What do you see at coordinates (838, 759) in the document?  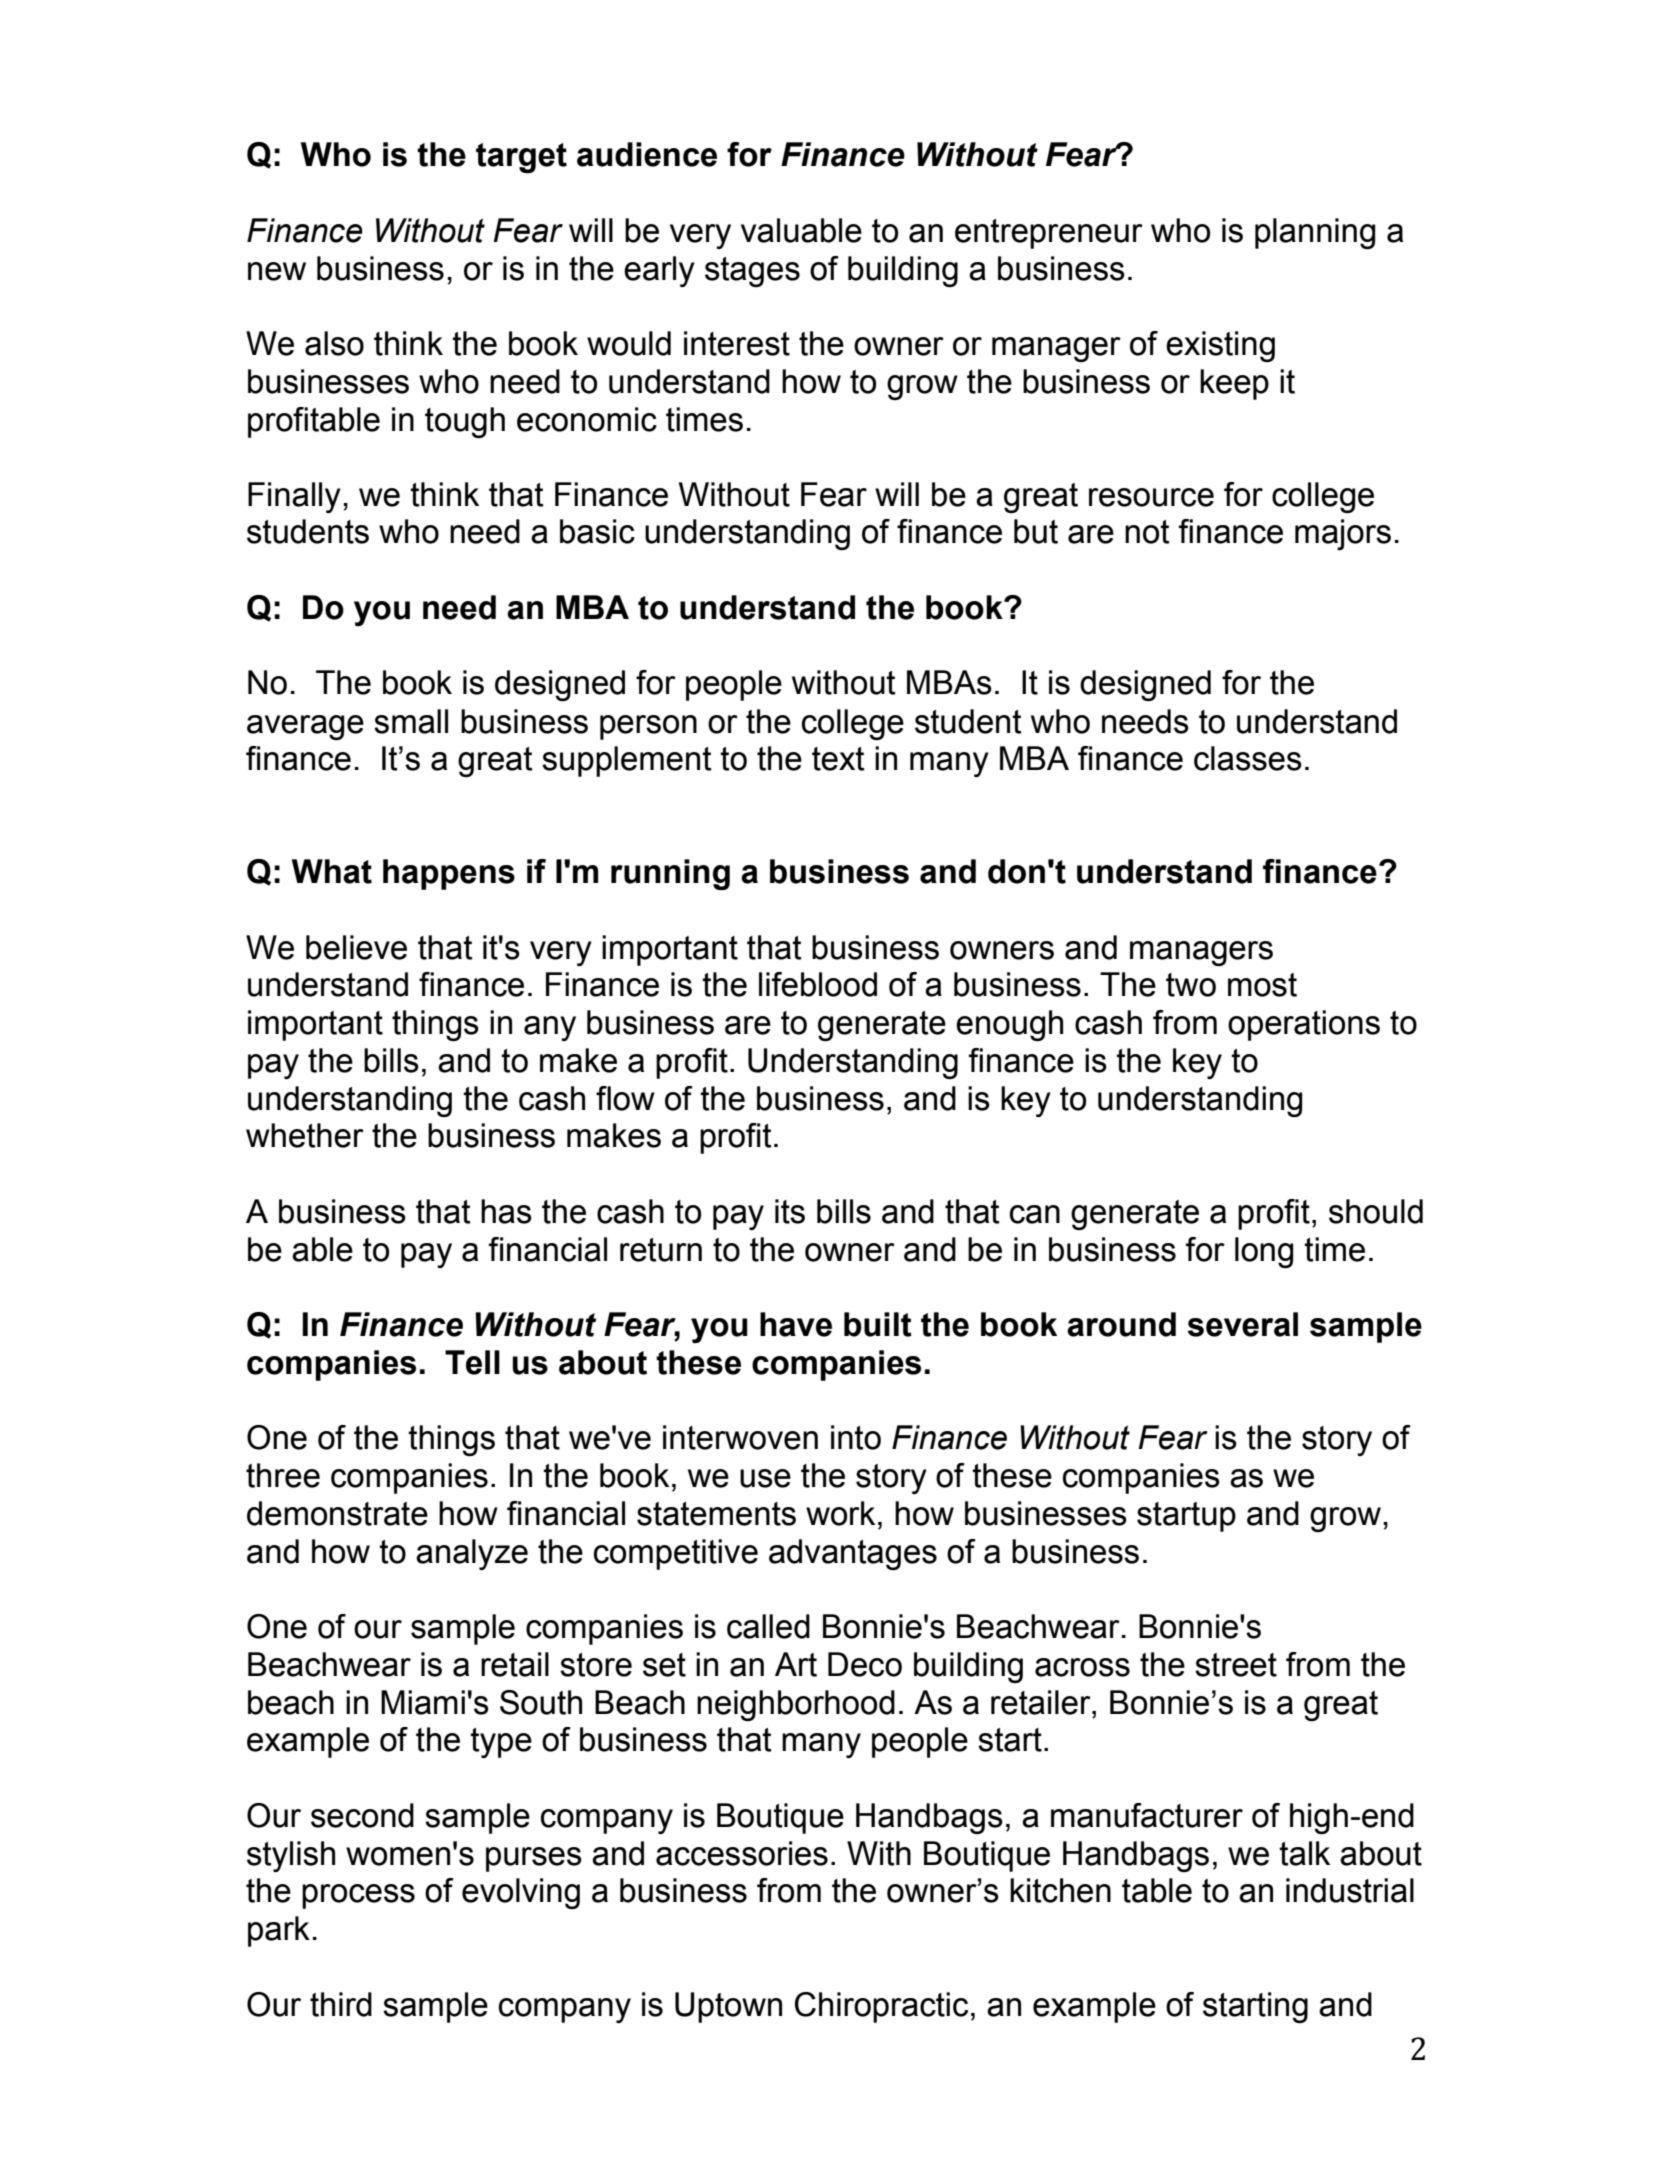 I see `text` at bounding box center [838, 759].
